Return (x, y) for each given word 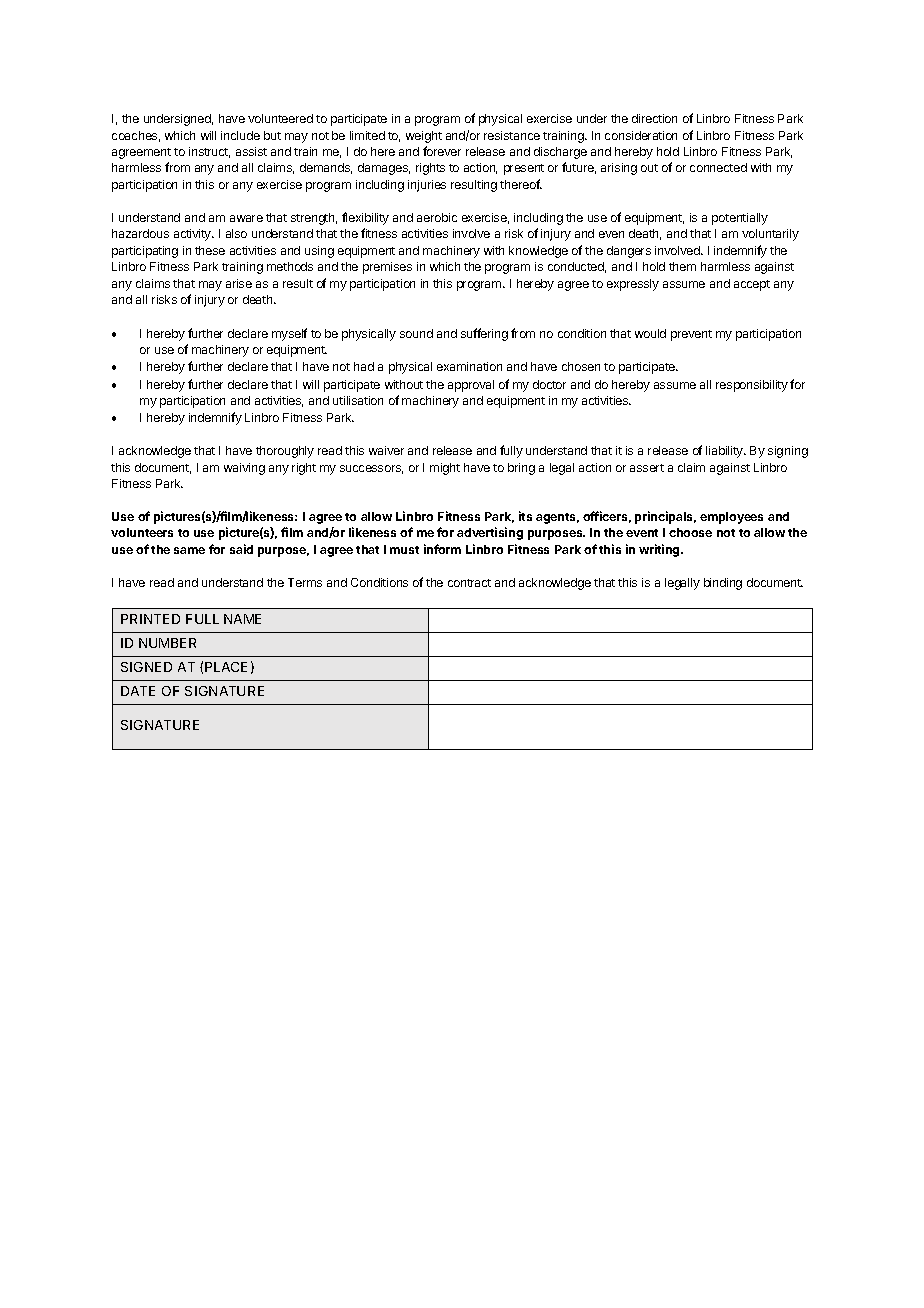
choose (690, 532)
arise (239, 283)
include (240, 135)
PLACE (226, 667)
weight (424, 137)
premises (387, 268)
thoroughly (285, 452)
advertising (490, 533)
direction (654, 118)
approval (471, 386)
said (241, 549)
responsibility (752, 386)
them (682, 266)
